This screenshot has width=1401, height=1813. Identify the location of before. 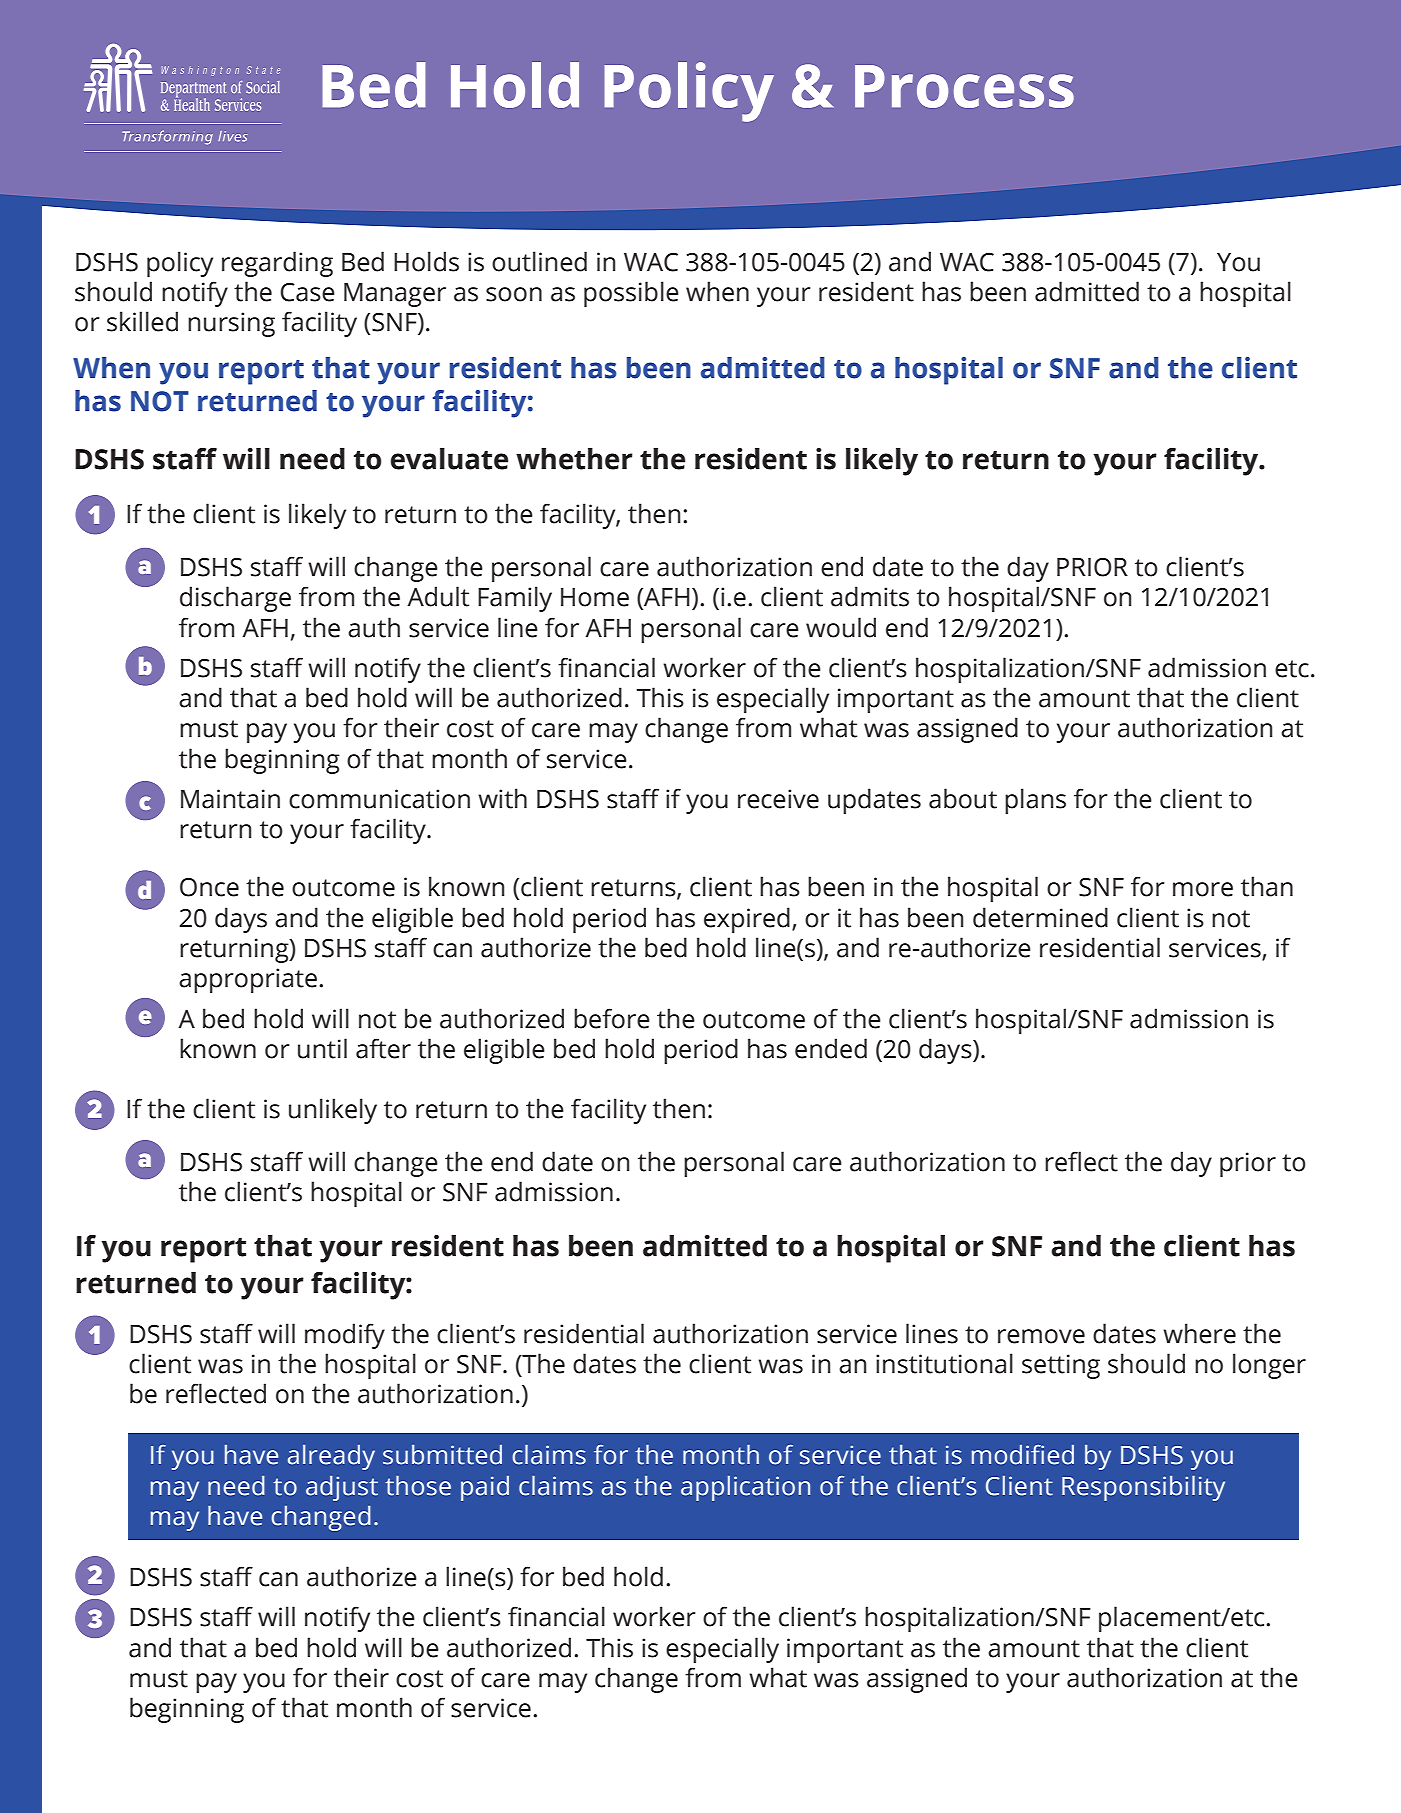
(612, 1018).
